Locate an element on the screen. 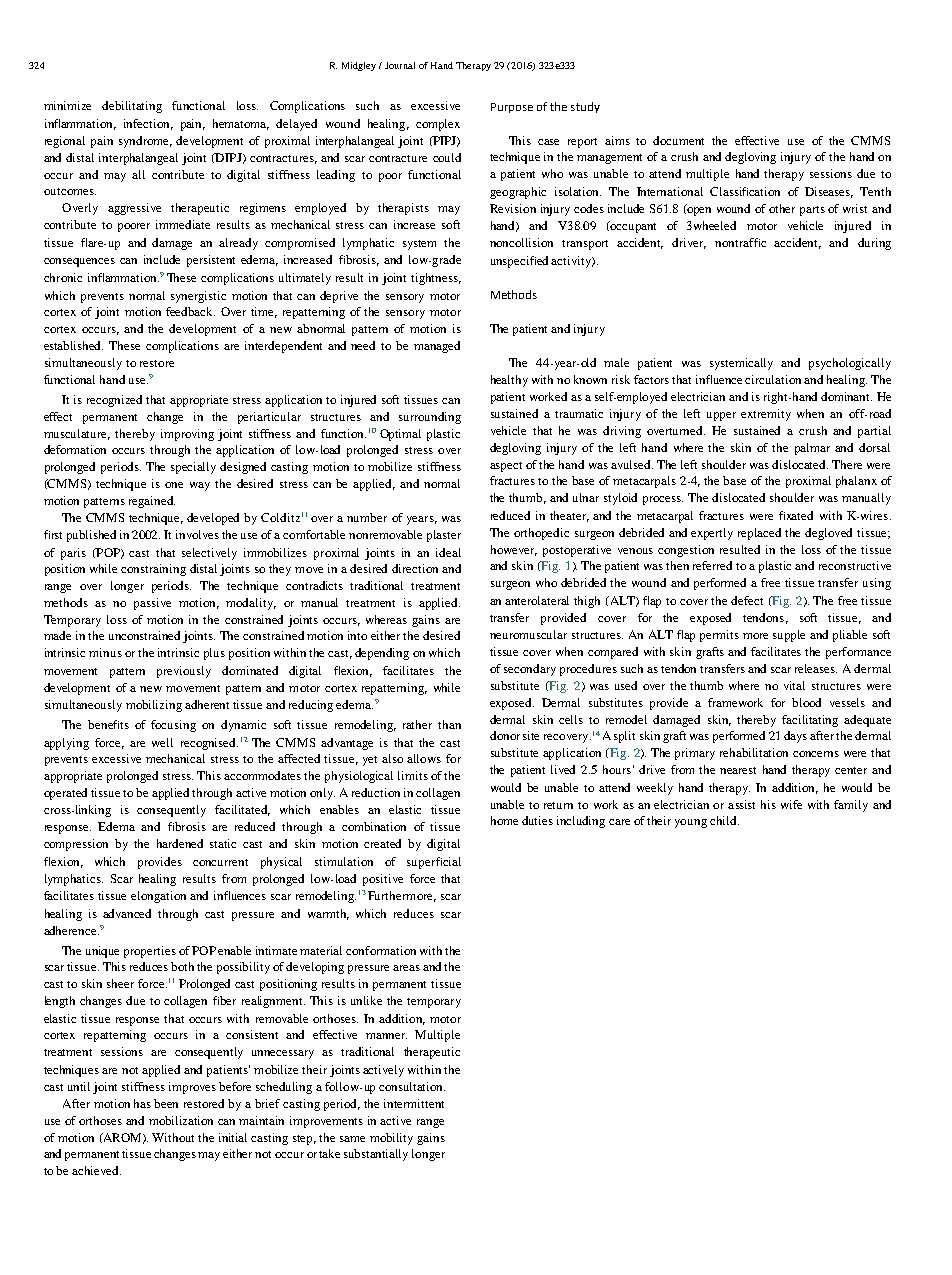  complex is located at coordinates (438, 125).
